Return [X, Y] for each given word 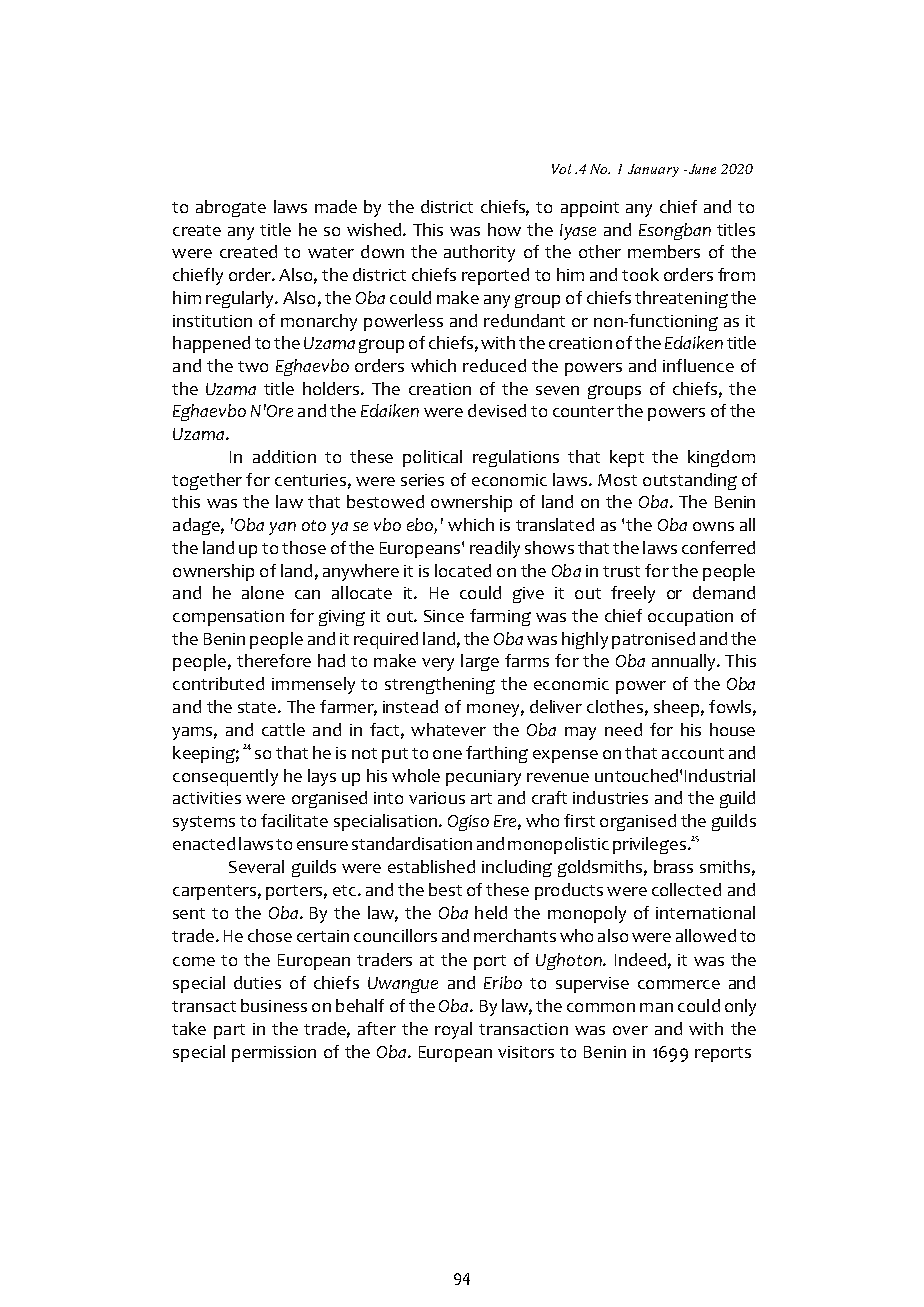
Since [444, 616]
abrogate [231, 208]
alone [263, 592]
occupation [690, 618]
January [653, 170]
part [229, 1031]
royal [453, 1030]
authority [479, 253]
